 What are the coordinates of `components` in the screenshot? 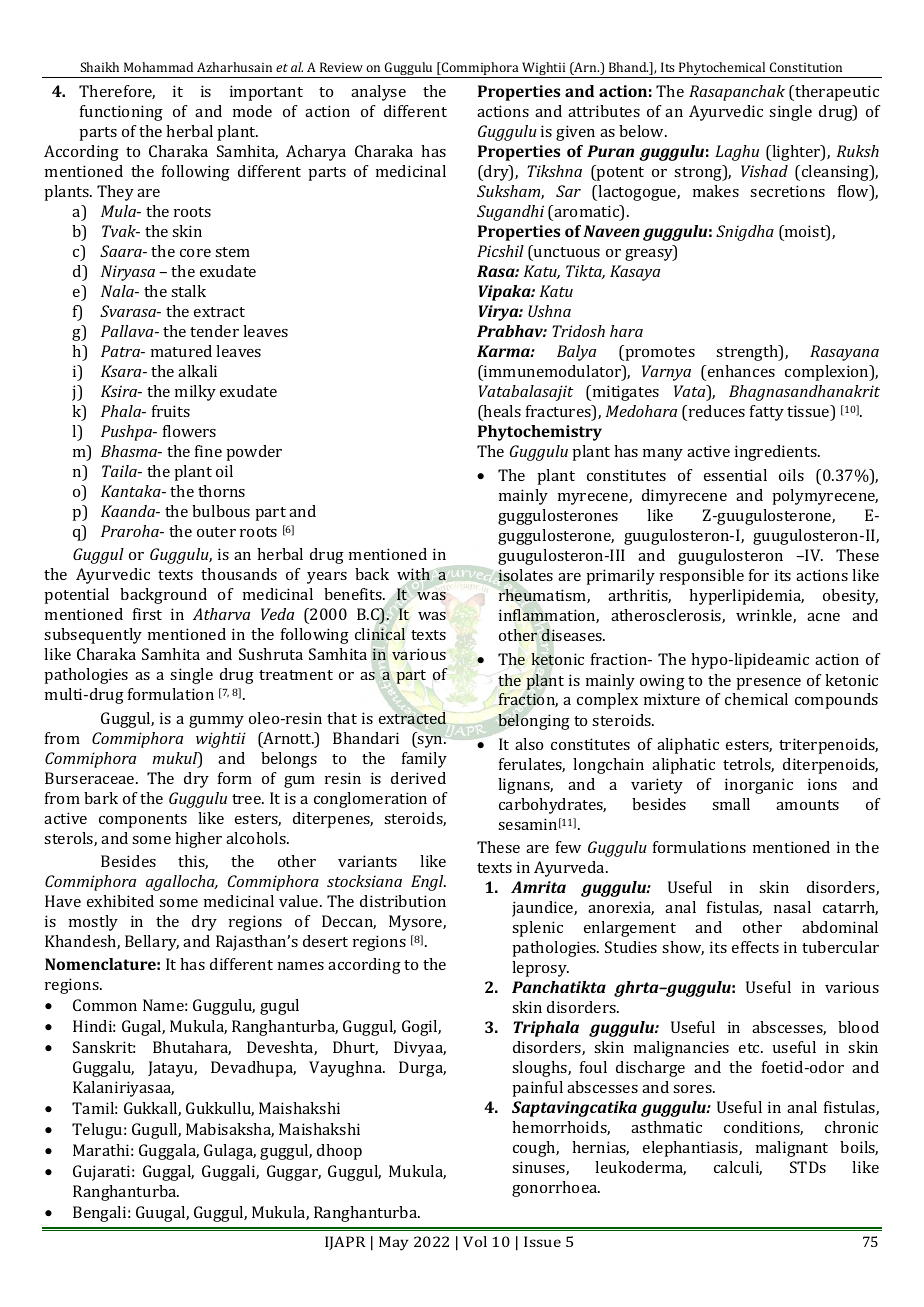 It's located at (143, 821).
